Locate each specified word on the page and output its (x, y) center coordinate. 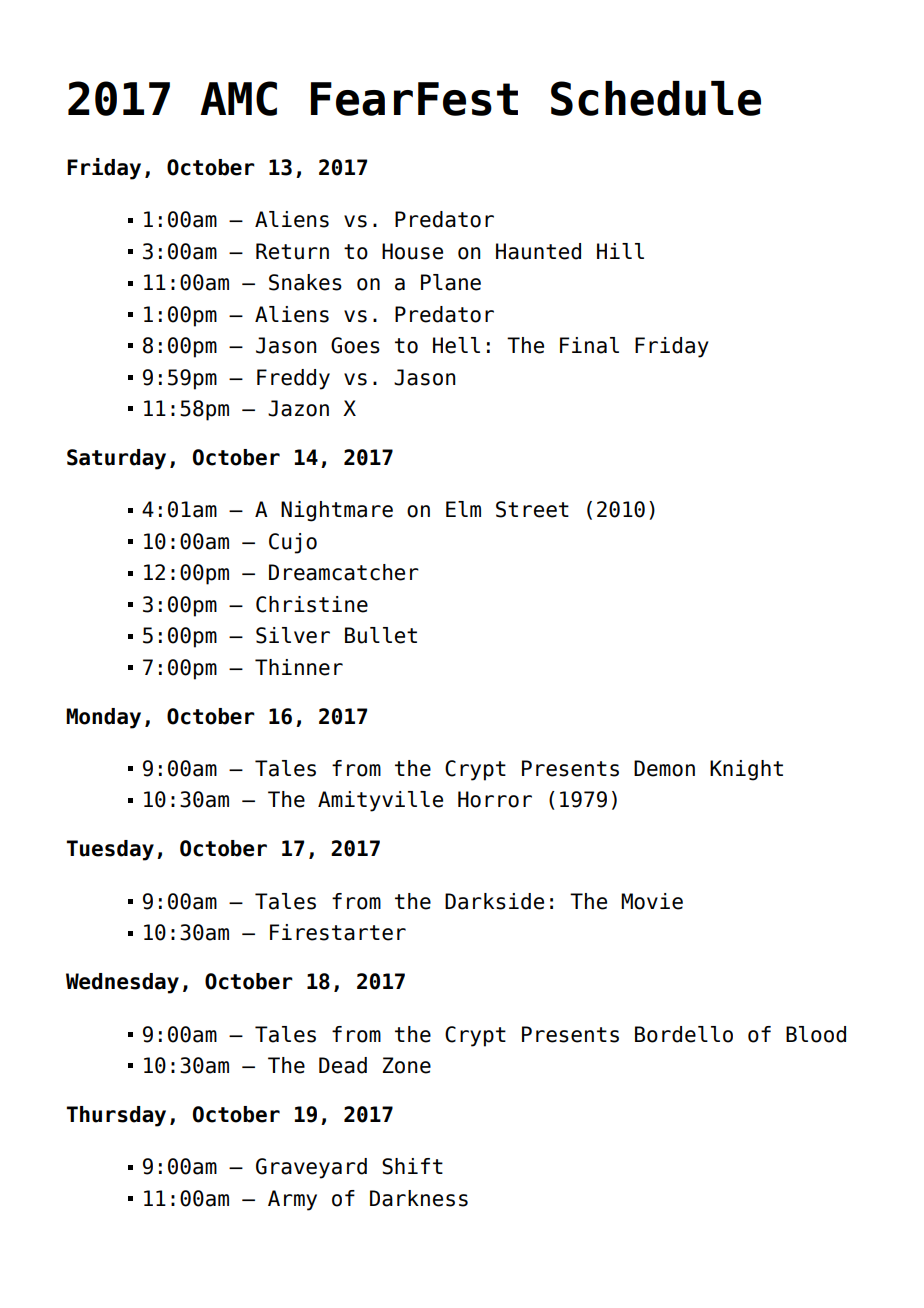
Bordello (684, 1034)
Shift (412, 1166)
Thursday (116, 1116)
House (412, 251)
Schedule (656, 98)
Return (292, 251)
